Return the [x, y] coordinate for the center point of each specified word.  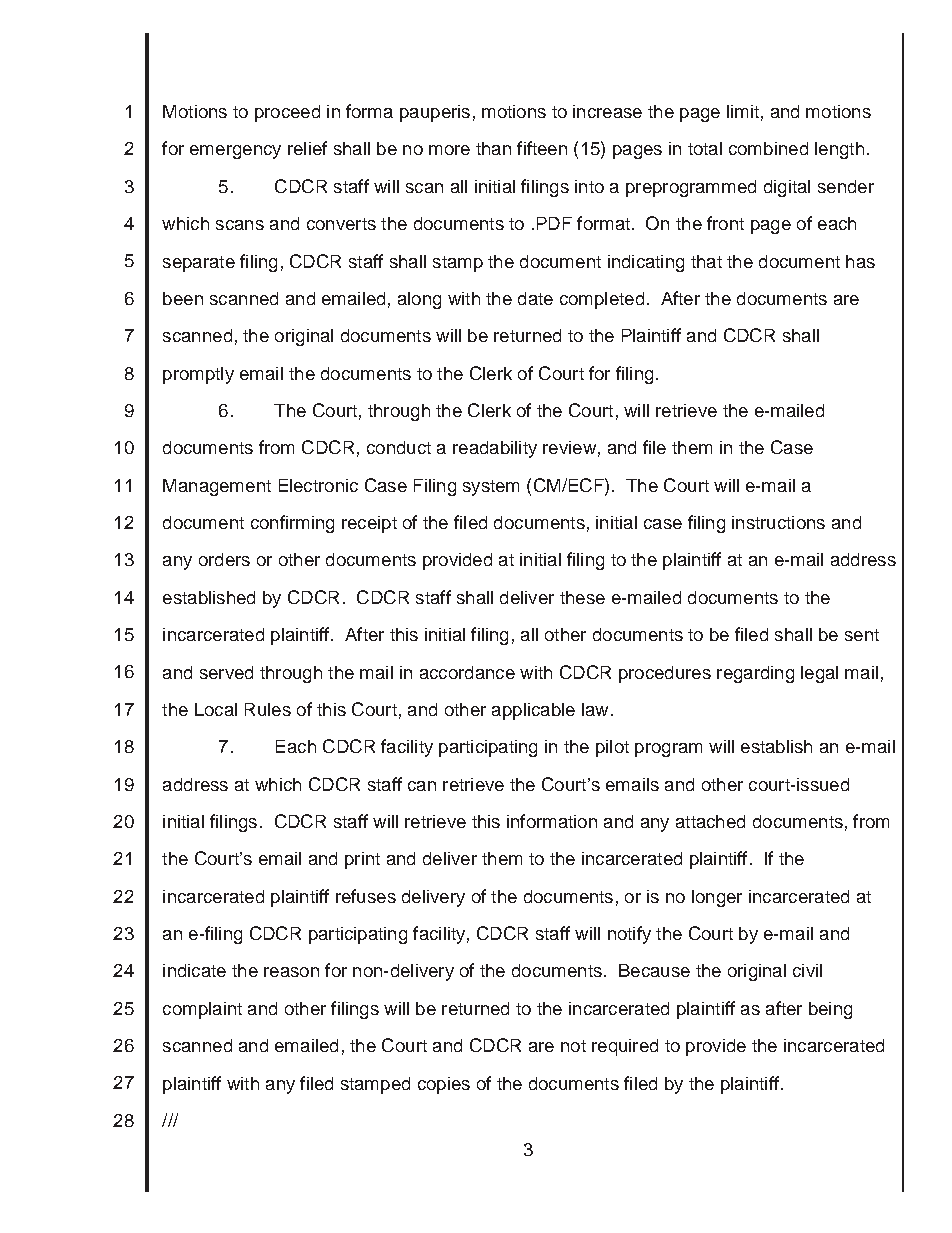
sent [862, 635]
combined [768, 148]
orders [224, 559]
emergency [235, 152]
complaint [202, 1010]
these [582, 597]
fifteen [542, 148]
